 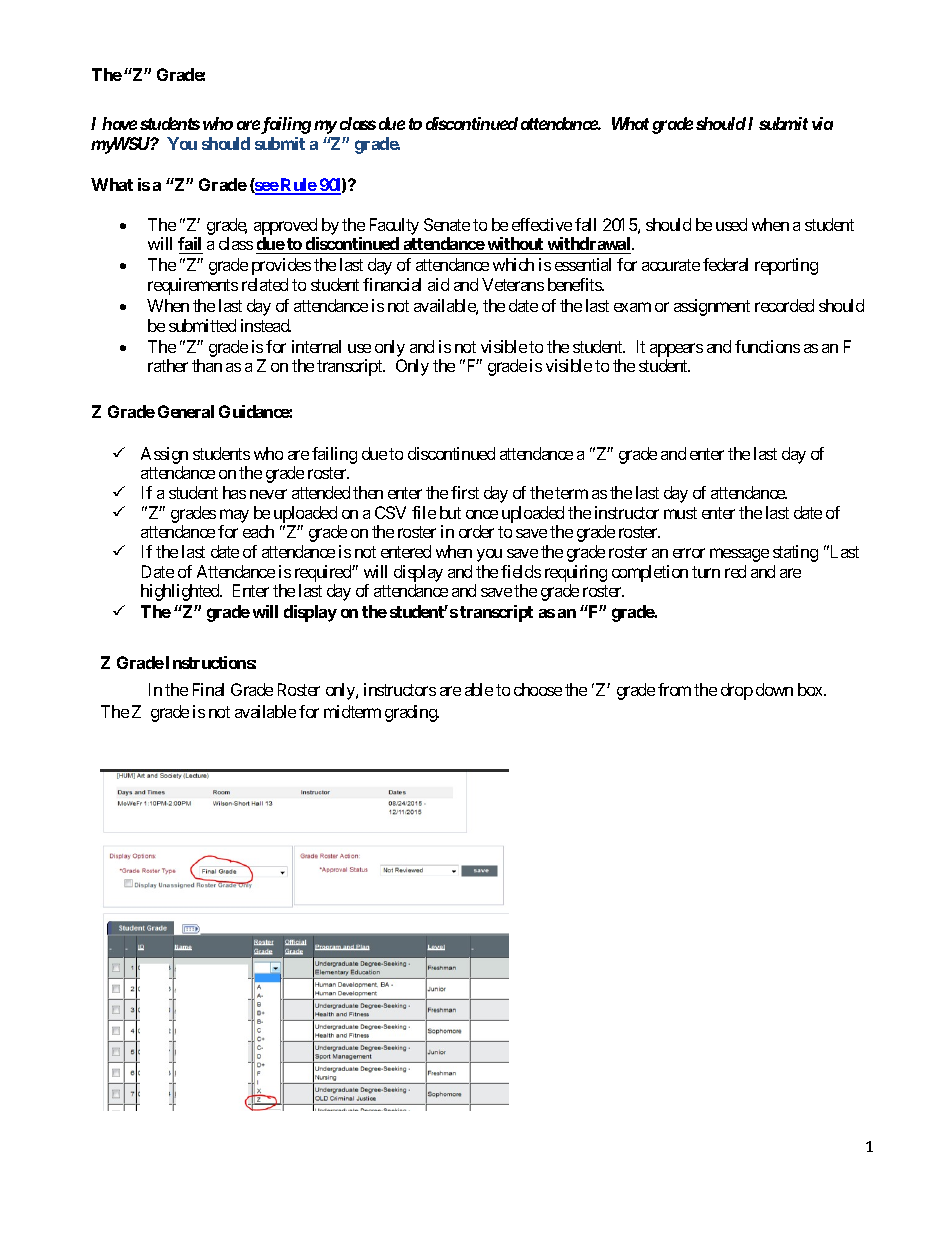 What do you see at coordinates (521, 571) in the image?
I see `fields` at bounding box center [521, 571].
